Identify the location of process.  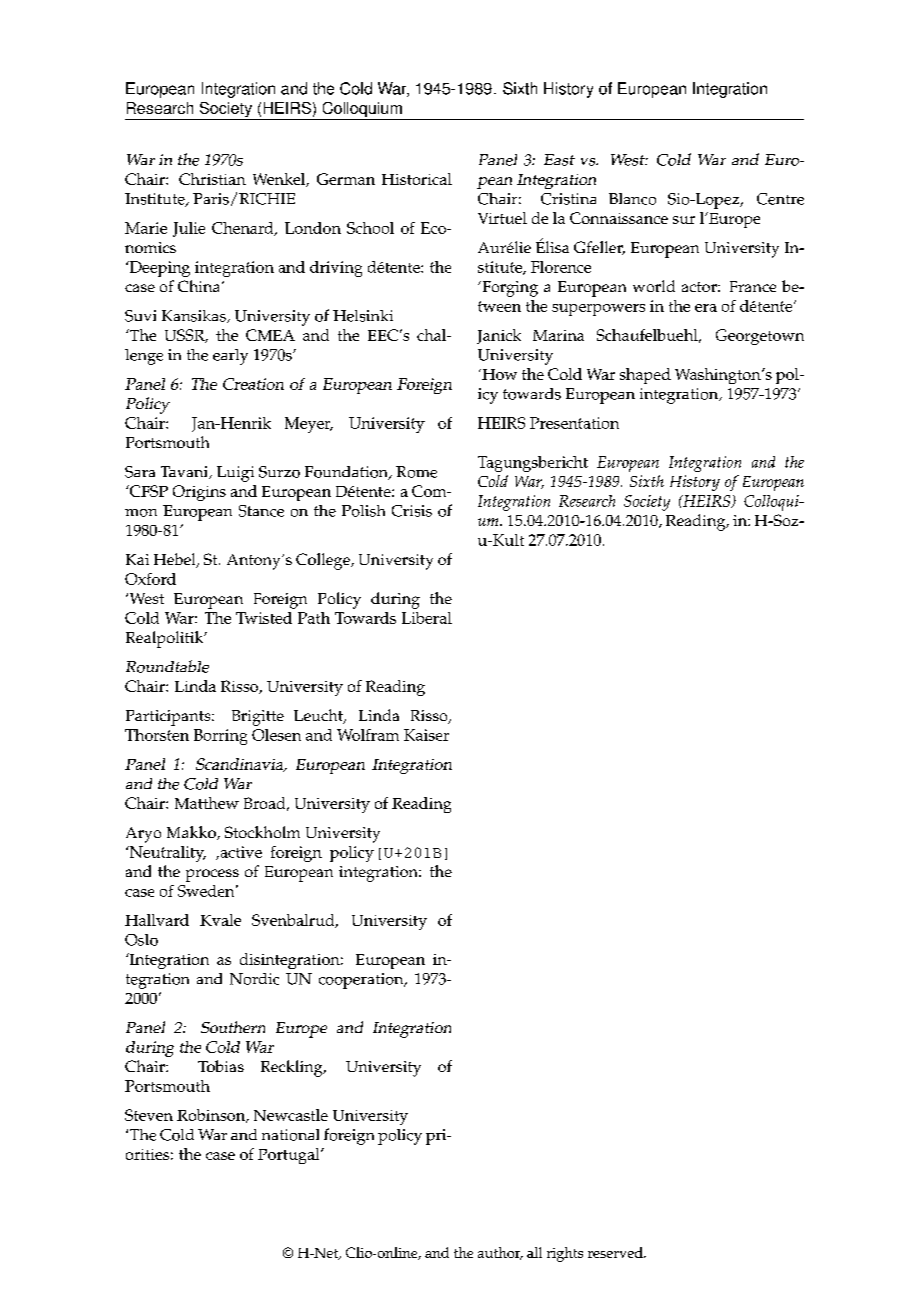
(212, 875).
